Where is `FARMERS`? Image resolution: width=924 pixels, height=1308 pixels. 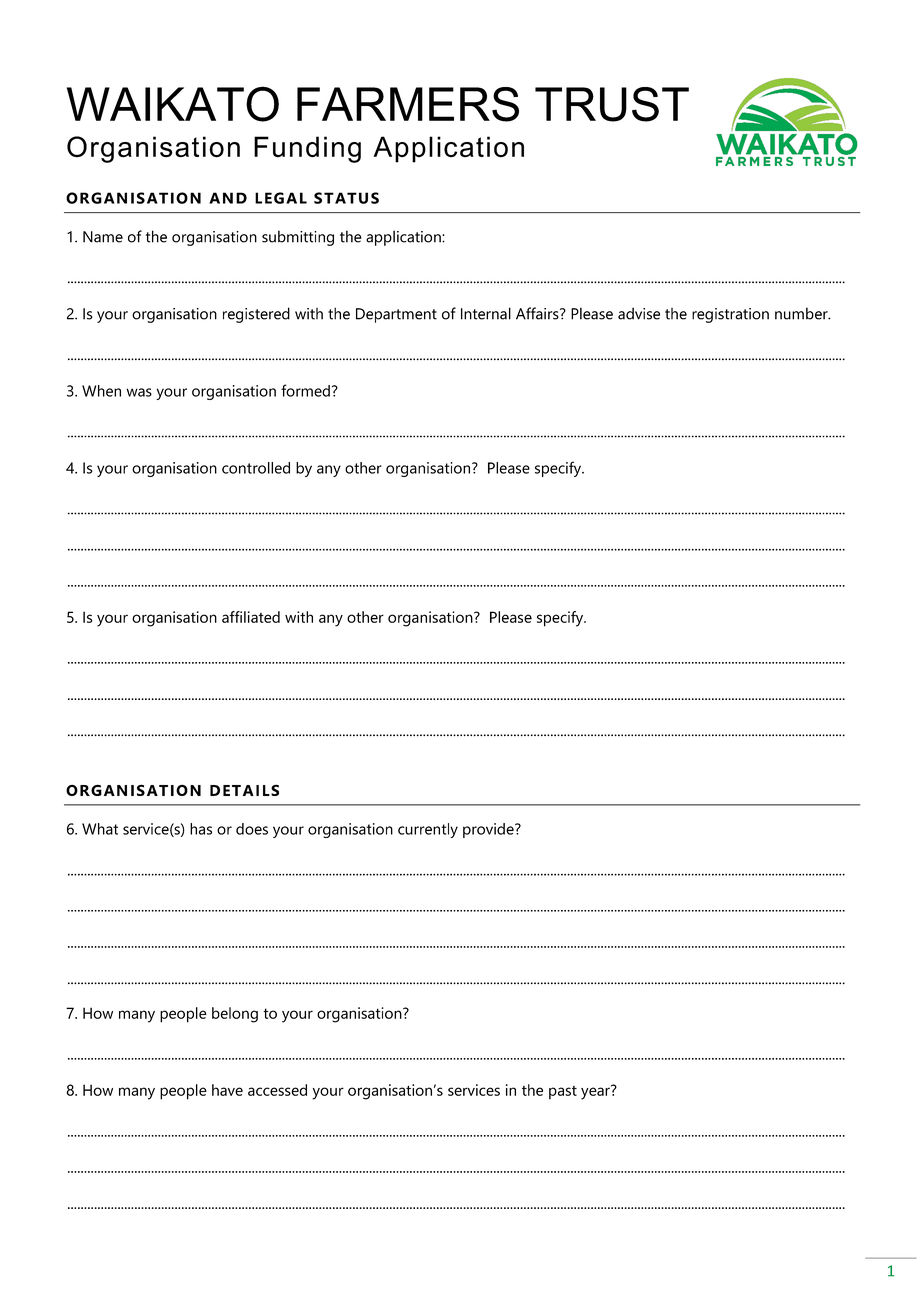 FARMERS is located at coordinates (408, 104).
